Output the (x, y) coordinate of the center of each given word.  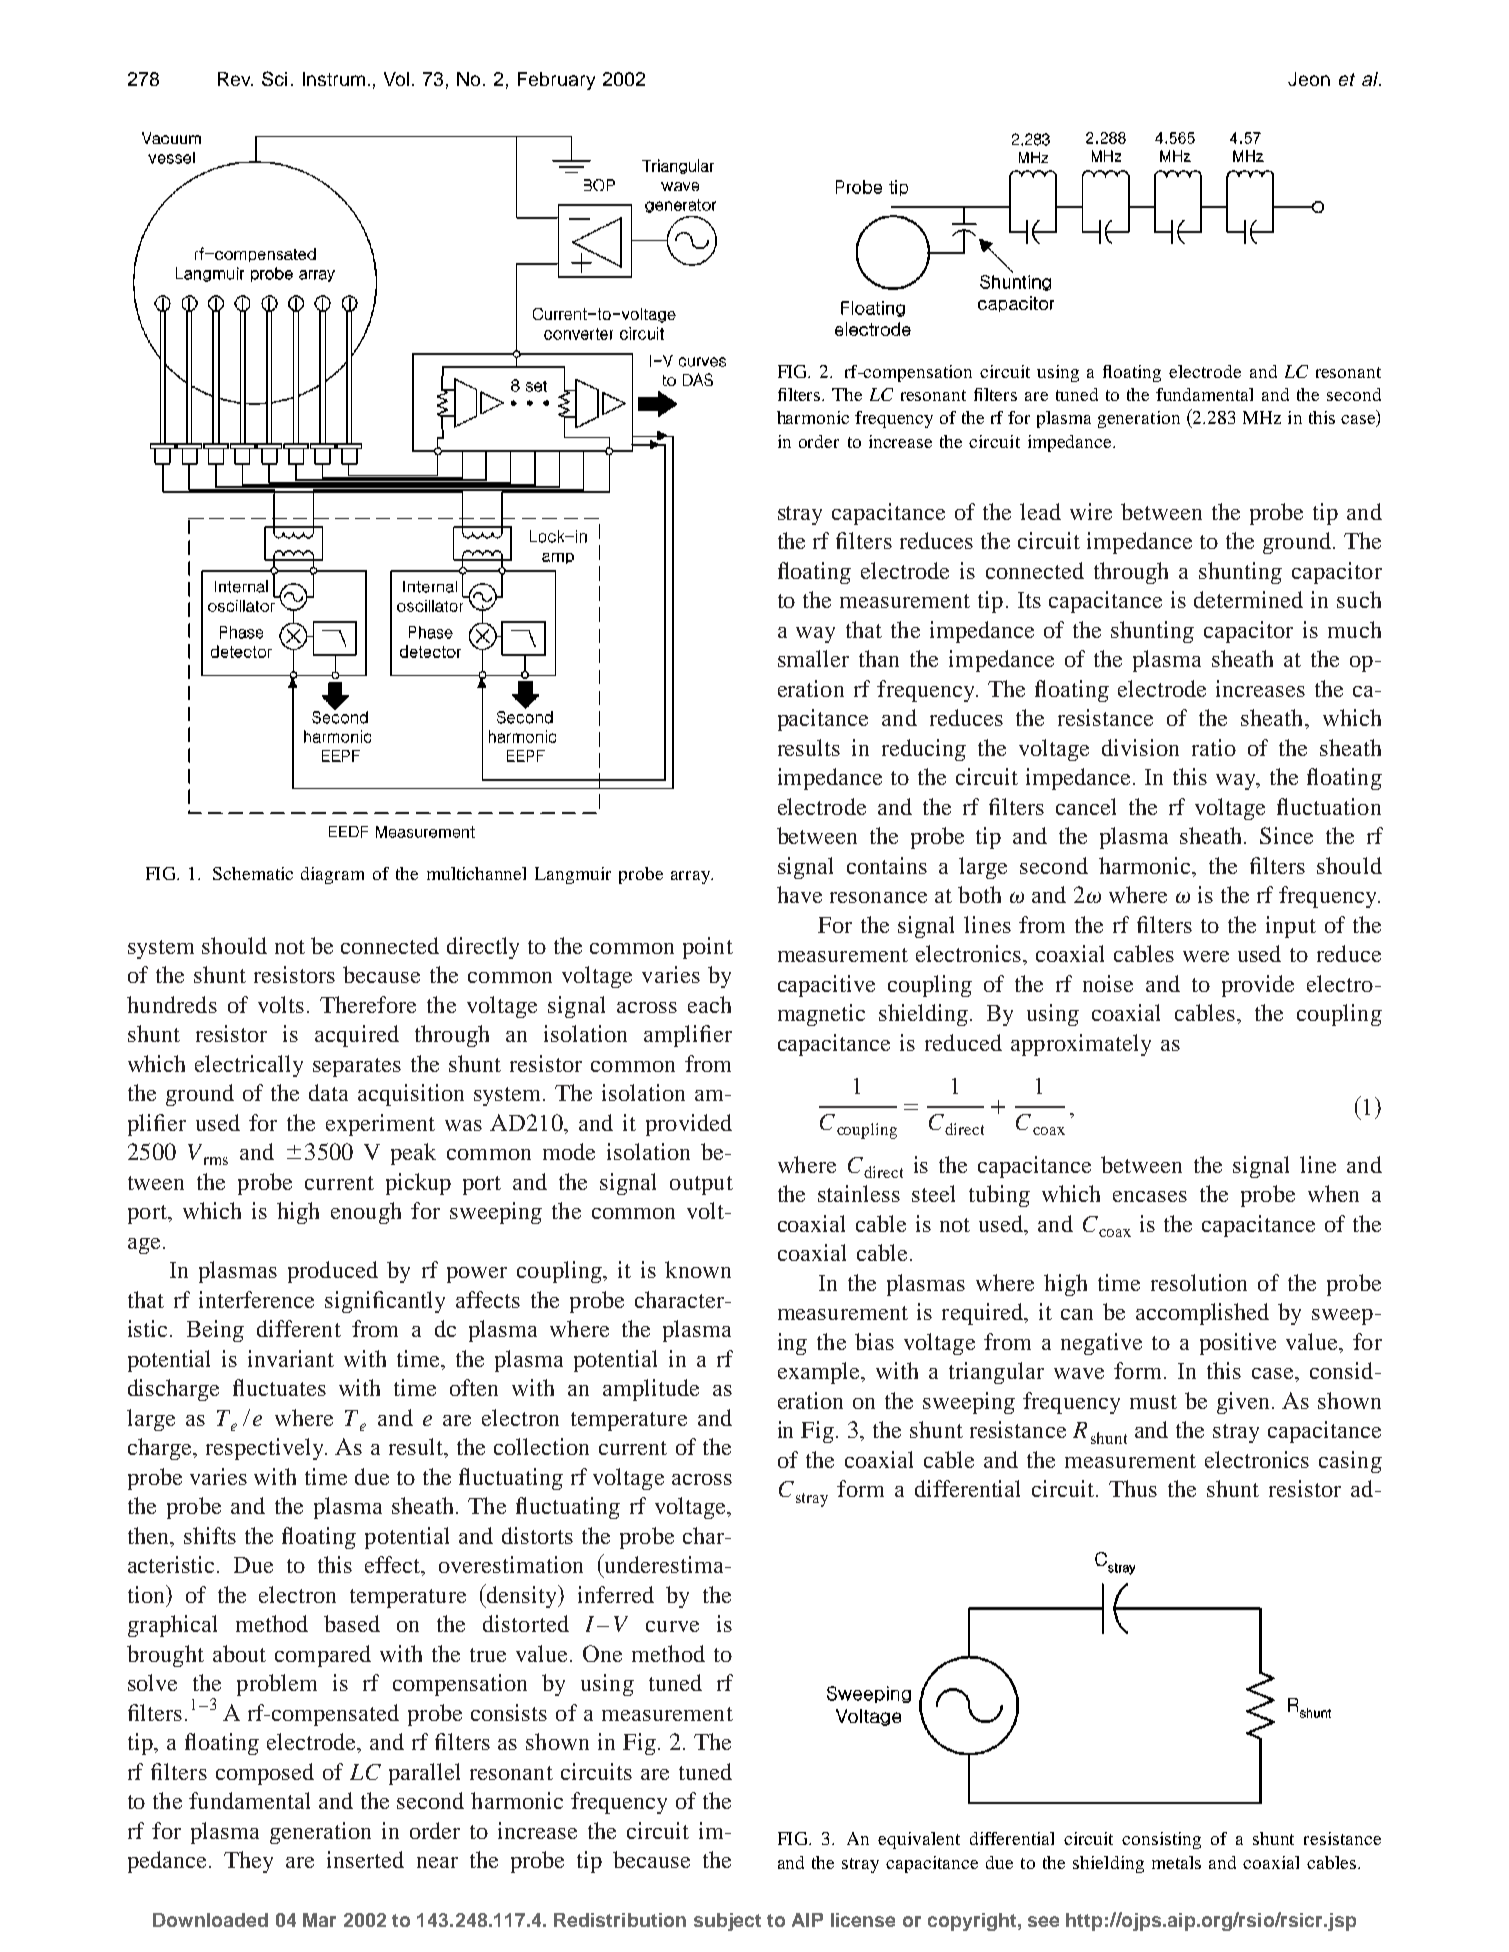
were (1206, 956)
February (556, 81)
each (709, 1004)
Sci (274, 78)
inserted (365, 1859)
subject (727, 1922)
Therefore (368, 1004)
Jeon (1309, 79)
